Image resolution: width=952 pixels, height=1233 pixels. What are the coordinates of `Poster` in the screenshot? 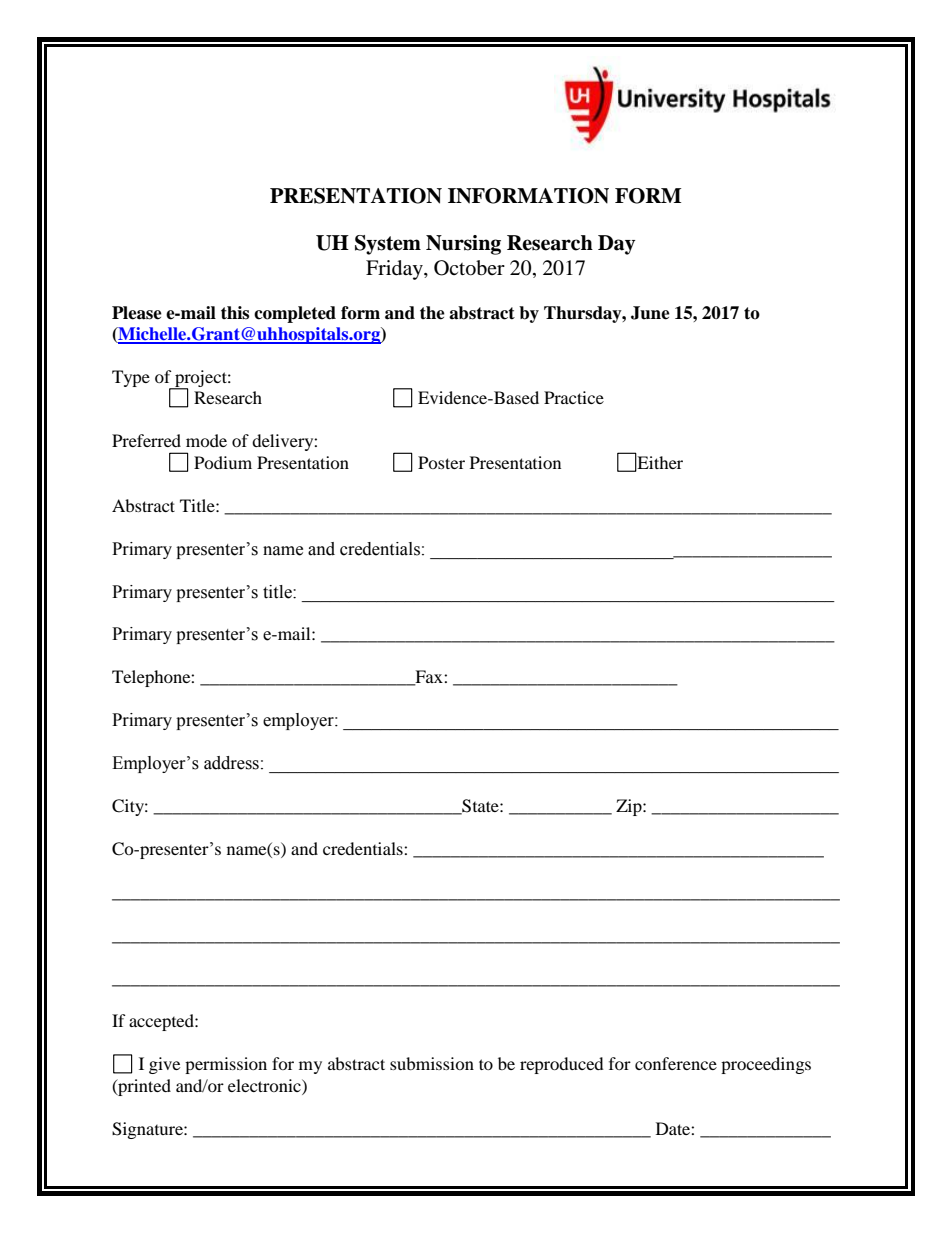 It's located at (441, 462).
